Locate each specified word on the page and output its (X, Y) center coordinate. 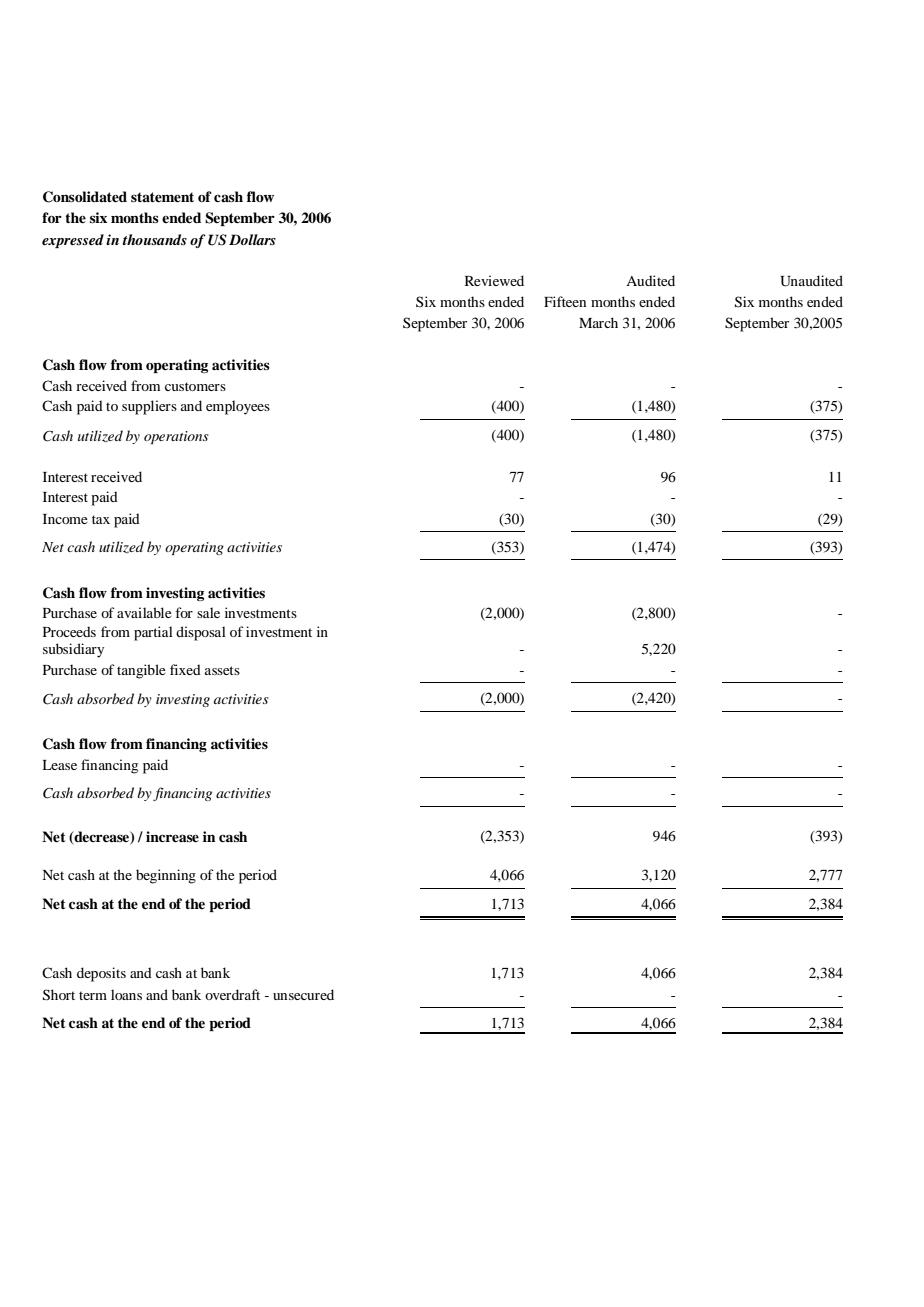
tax (101, 519)
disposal (201, 633)
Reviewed (494, 280)
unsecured (303, 994)
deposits (101, 974)
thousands (155, 239)
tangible (141, 671)
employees (238, 407)
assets (222, 670)
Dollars (252, 239)
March (598, 322)
